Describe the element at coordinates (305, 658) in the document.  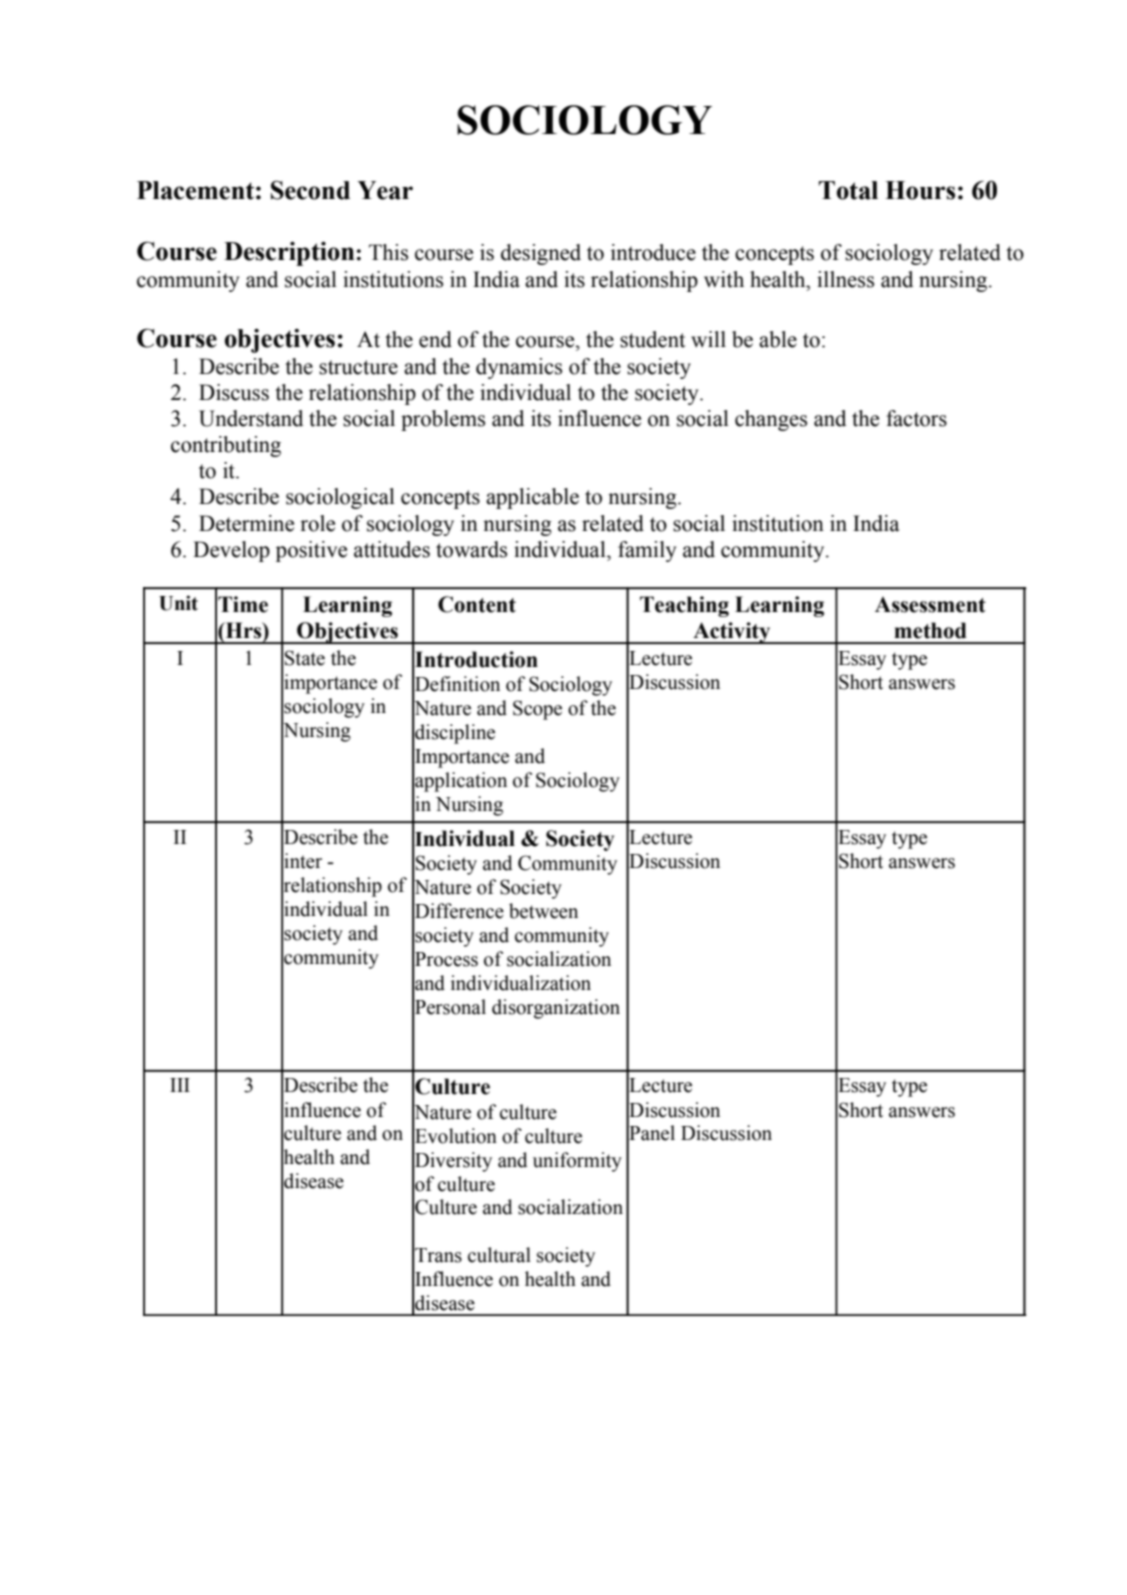
I see `State` at that location.
